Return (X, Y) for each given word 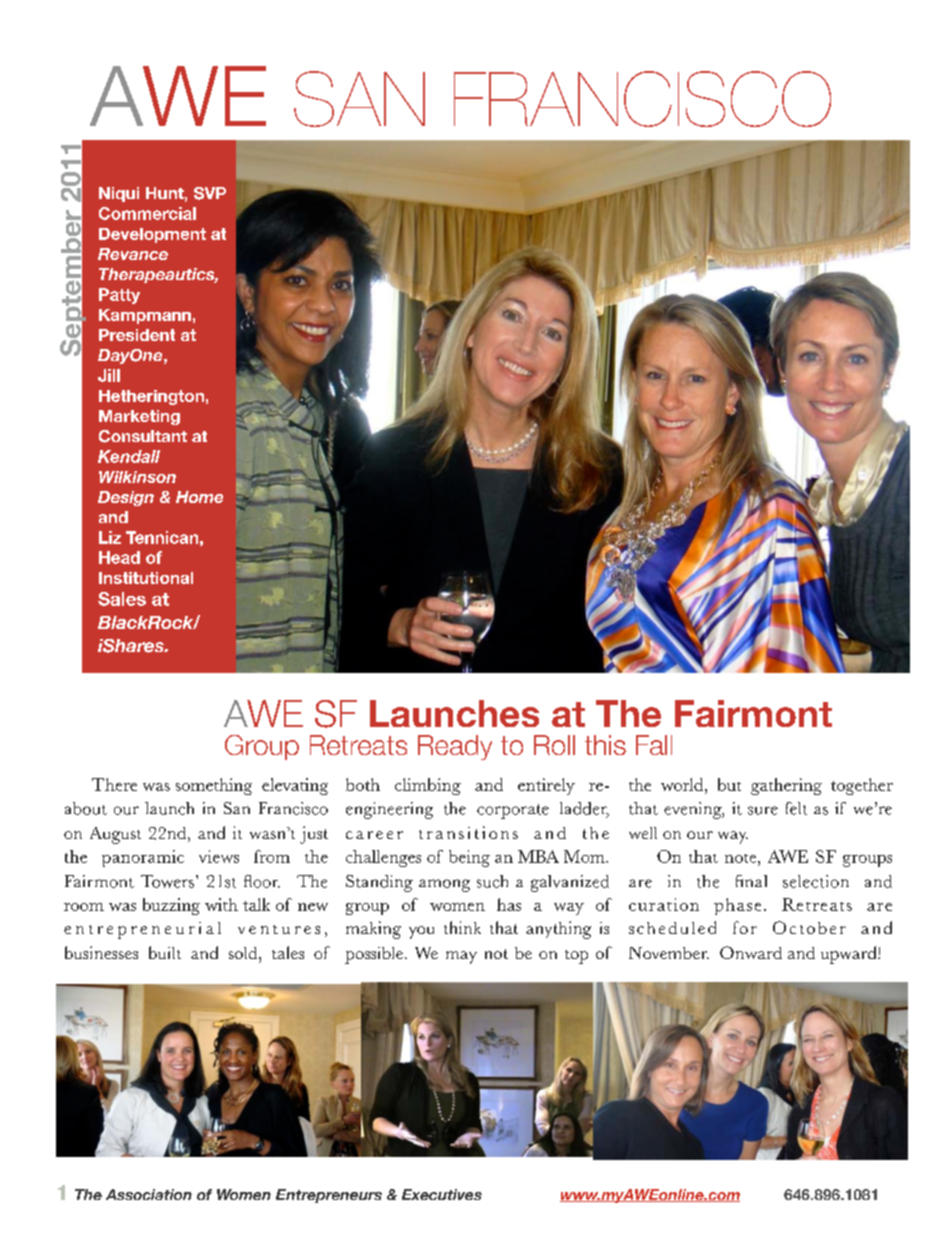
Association (149, 1194)
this (605, 745)
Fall (654, 745)
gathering (786, 786)
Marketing (139, 417)
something (214, 786)
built (165, 952)
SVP (210, 193)
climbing (428, 786)
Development (152, 235)
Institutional (146, 578)
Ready (455, 747)
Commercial (147, 213)
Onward (751, 952)
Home (199, 497)
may (461, 957)
